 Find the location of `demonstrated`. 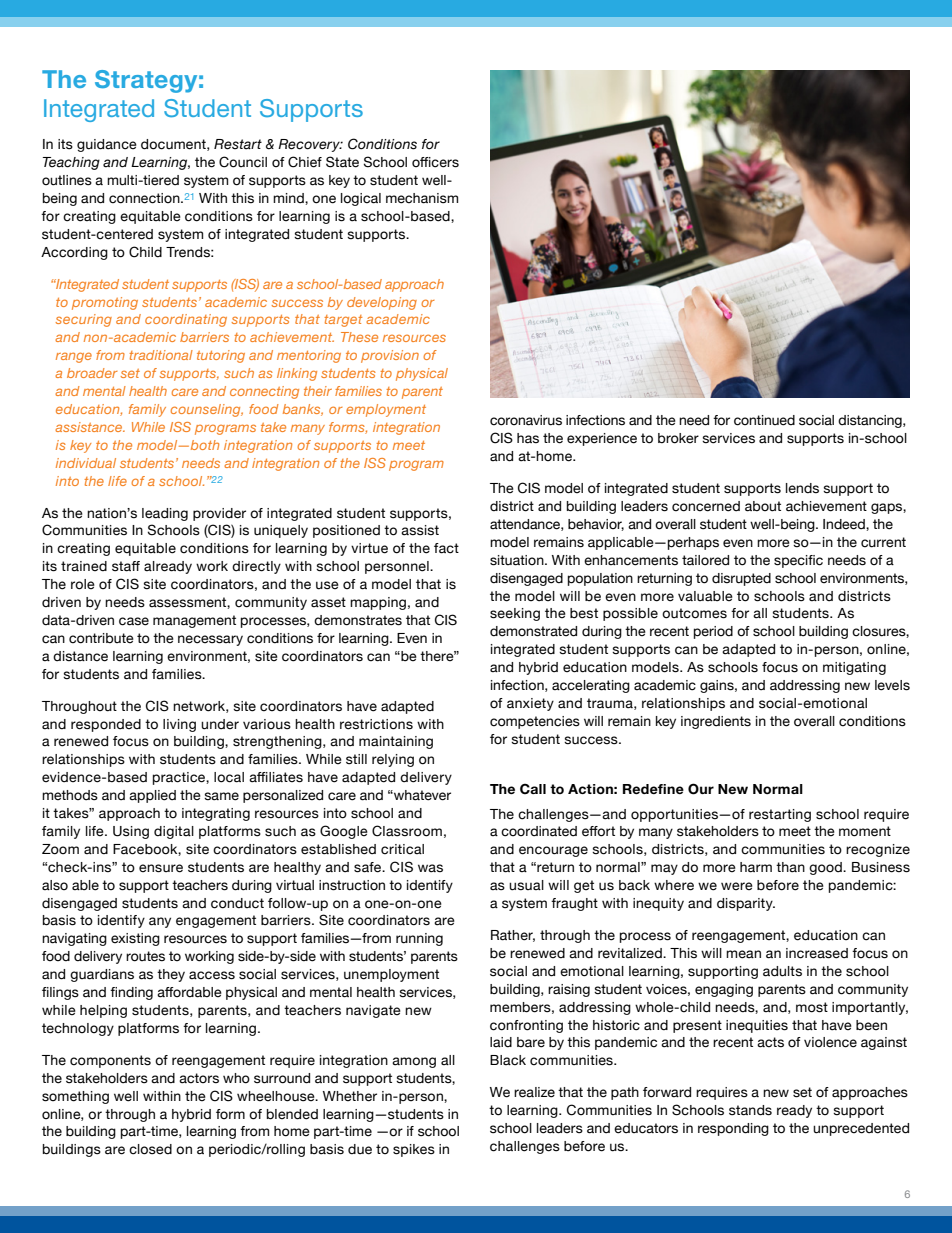

demonstrated is located at coordinates (533, 631).
